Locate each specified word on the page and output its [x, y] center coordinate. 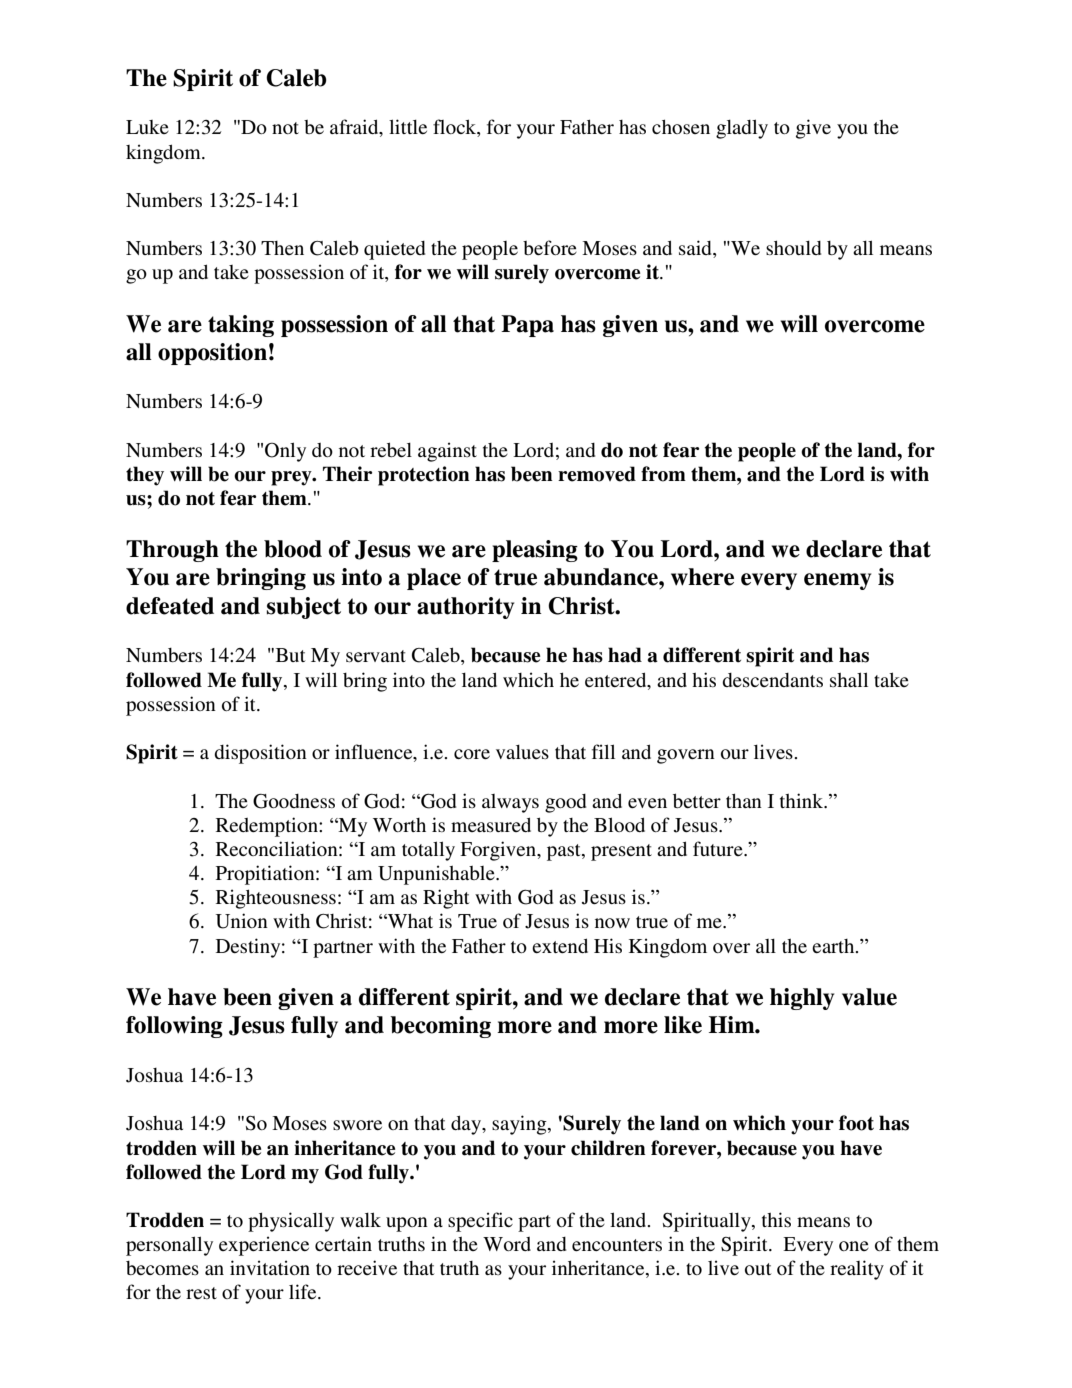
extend [560, 945]
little [408, 126]
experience [264, 1246]
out [758, 1269]
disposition [260, 754]
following [174, 1027]
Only [285, 452]
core [472, 754]
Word [507, 1244]
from [663, 474]
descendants [772, 680]
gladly [742, 129]
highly [802, 999]
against [447, 452]
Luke [147, 127]
